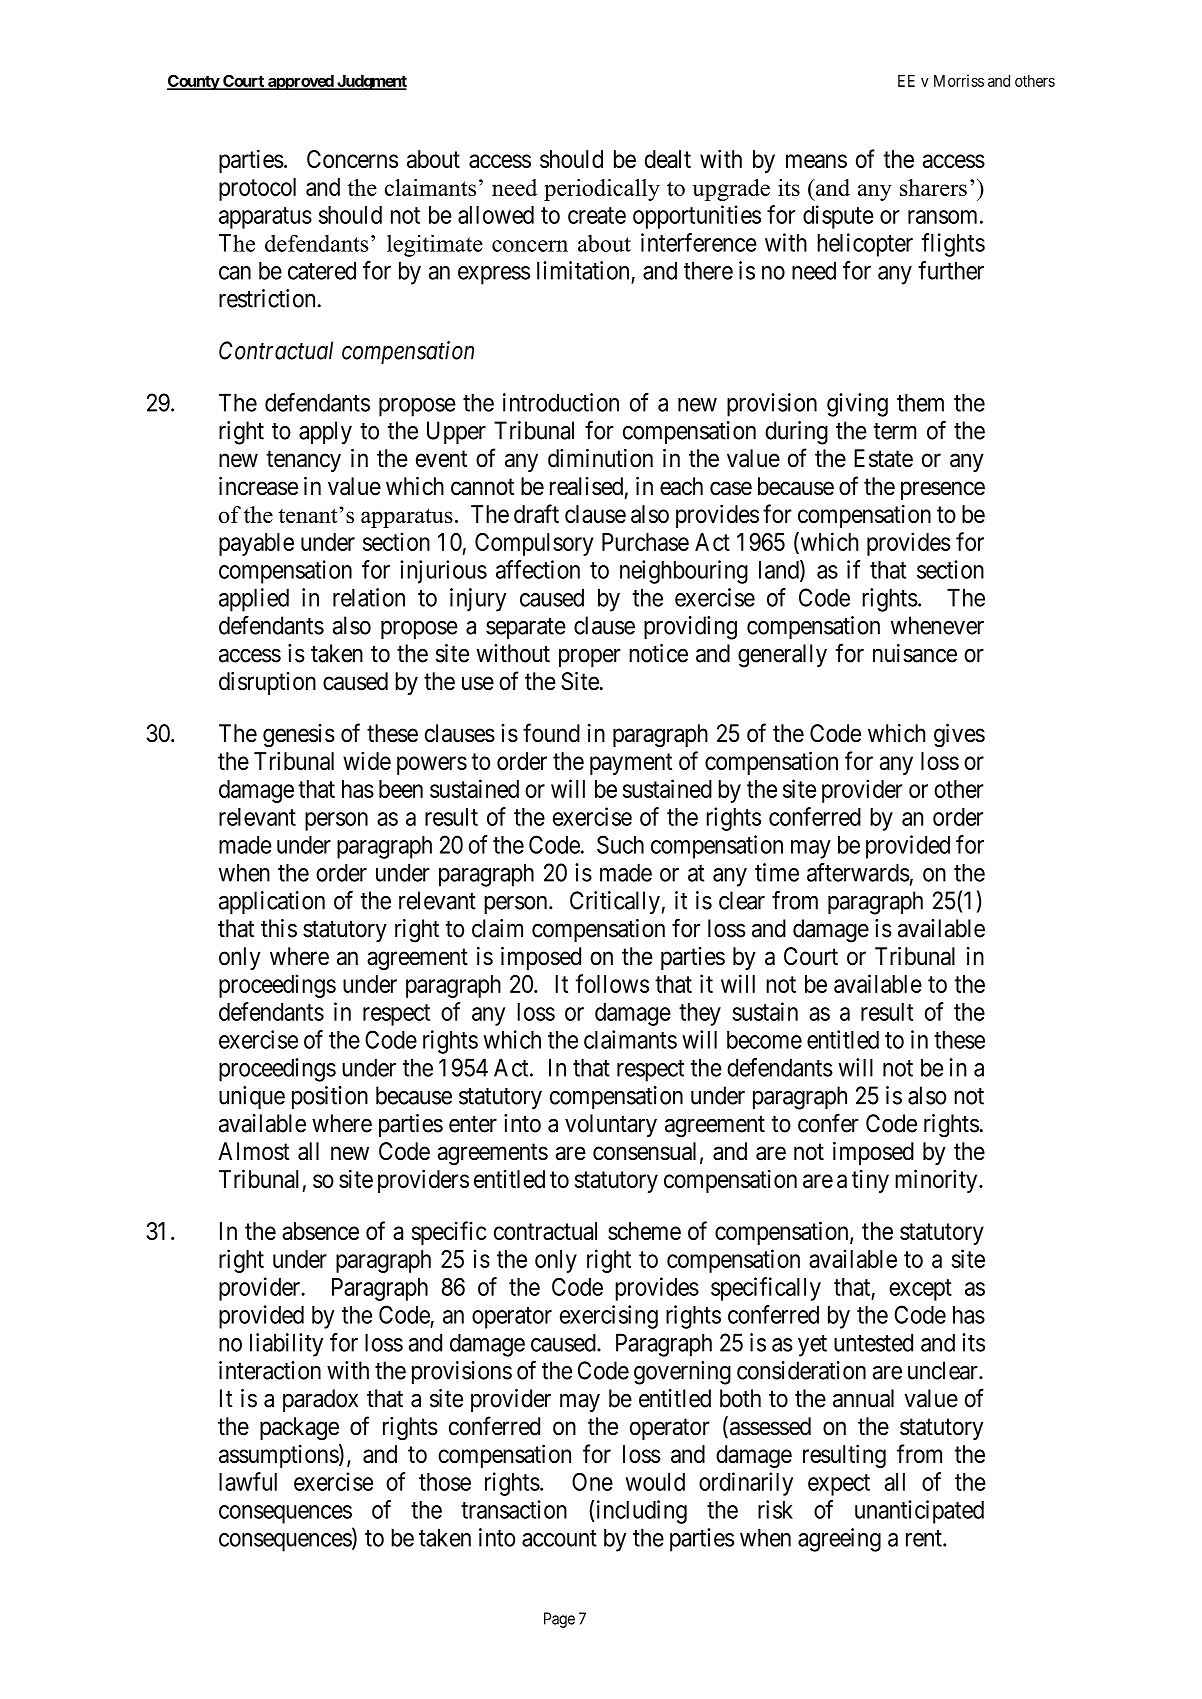 This screenshot has height=1699, width=1202. I want to click on afterwards, so click(858, 872).
